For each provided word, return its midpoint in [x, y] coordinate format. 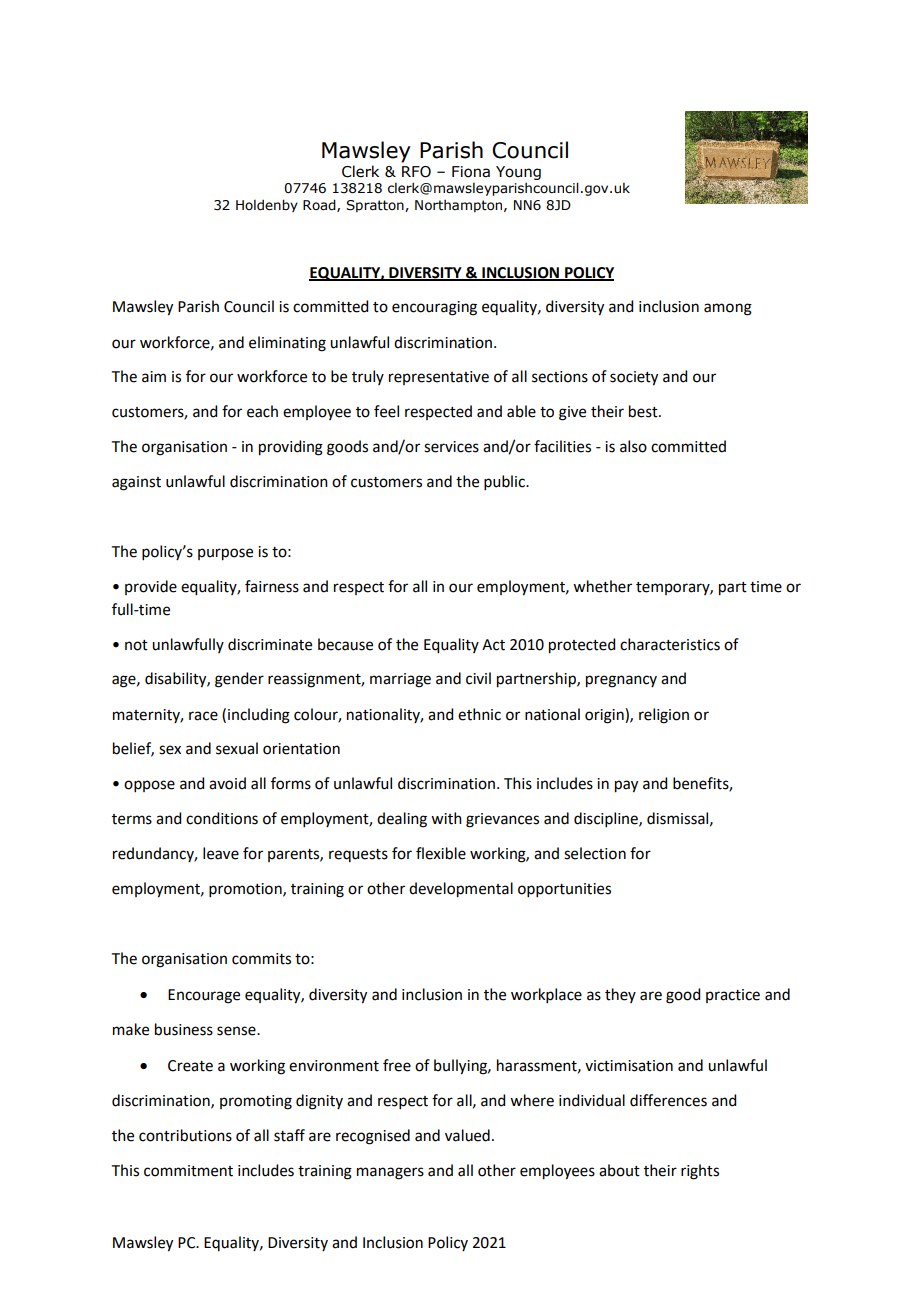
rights [700, 1172]
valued [467, 1135]
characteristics [670, 644]
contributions [185, 1135]
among [728, 309]
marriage [400, 680]
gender [239, 680]
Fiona [471, 172]
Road [320, 205]
